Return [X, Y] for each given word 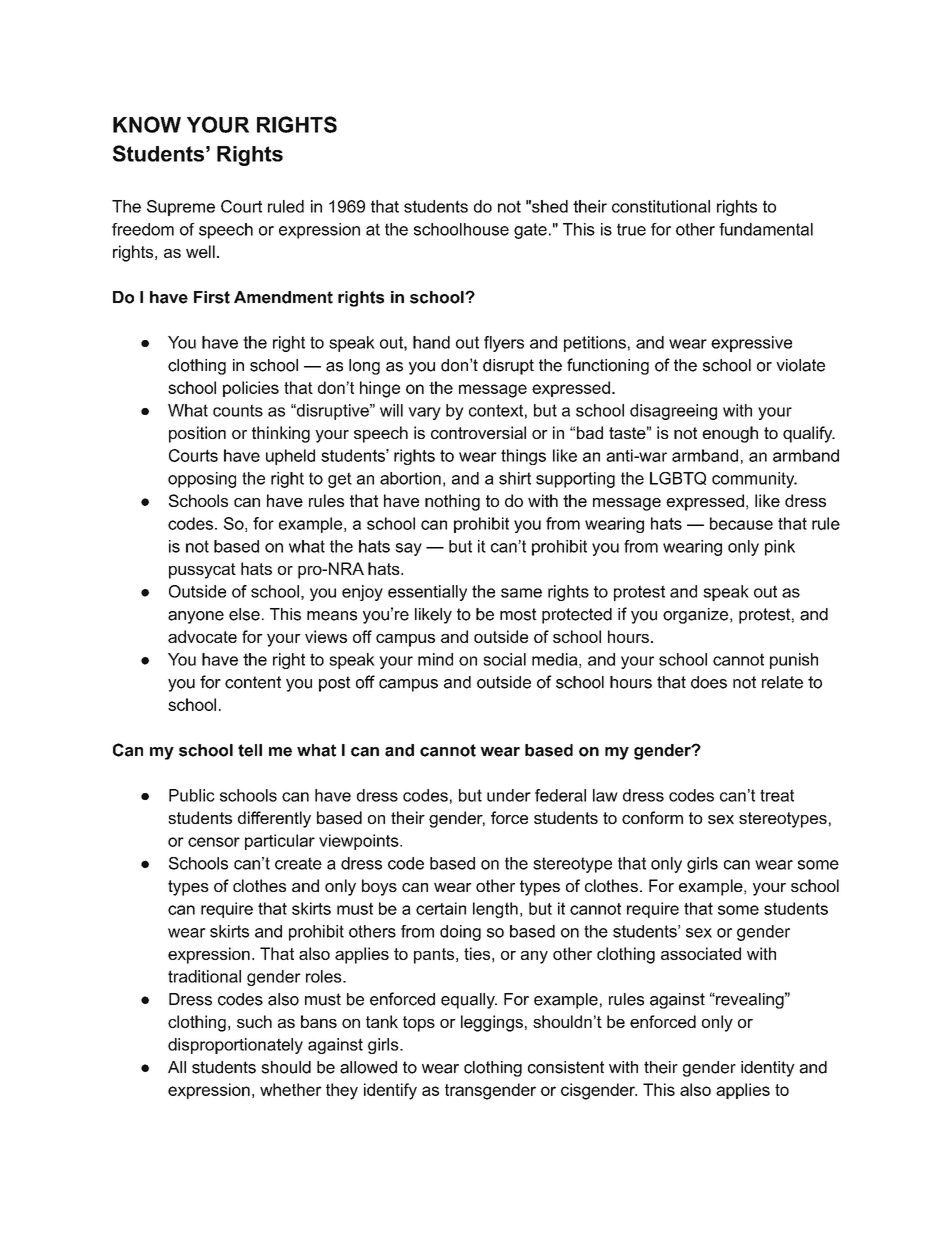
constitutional [661, 206]
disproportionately [235, 1046]
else [244, 614]
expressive [751, 344]
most [518, 614]
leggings [492, 1023]
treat [777, 795]
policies [251, 389]
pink [780, 548]
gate [530, 231]
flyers [504, 344]
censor [214, 842]
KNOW [147, 124]
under [509, 795]
